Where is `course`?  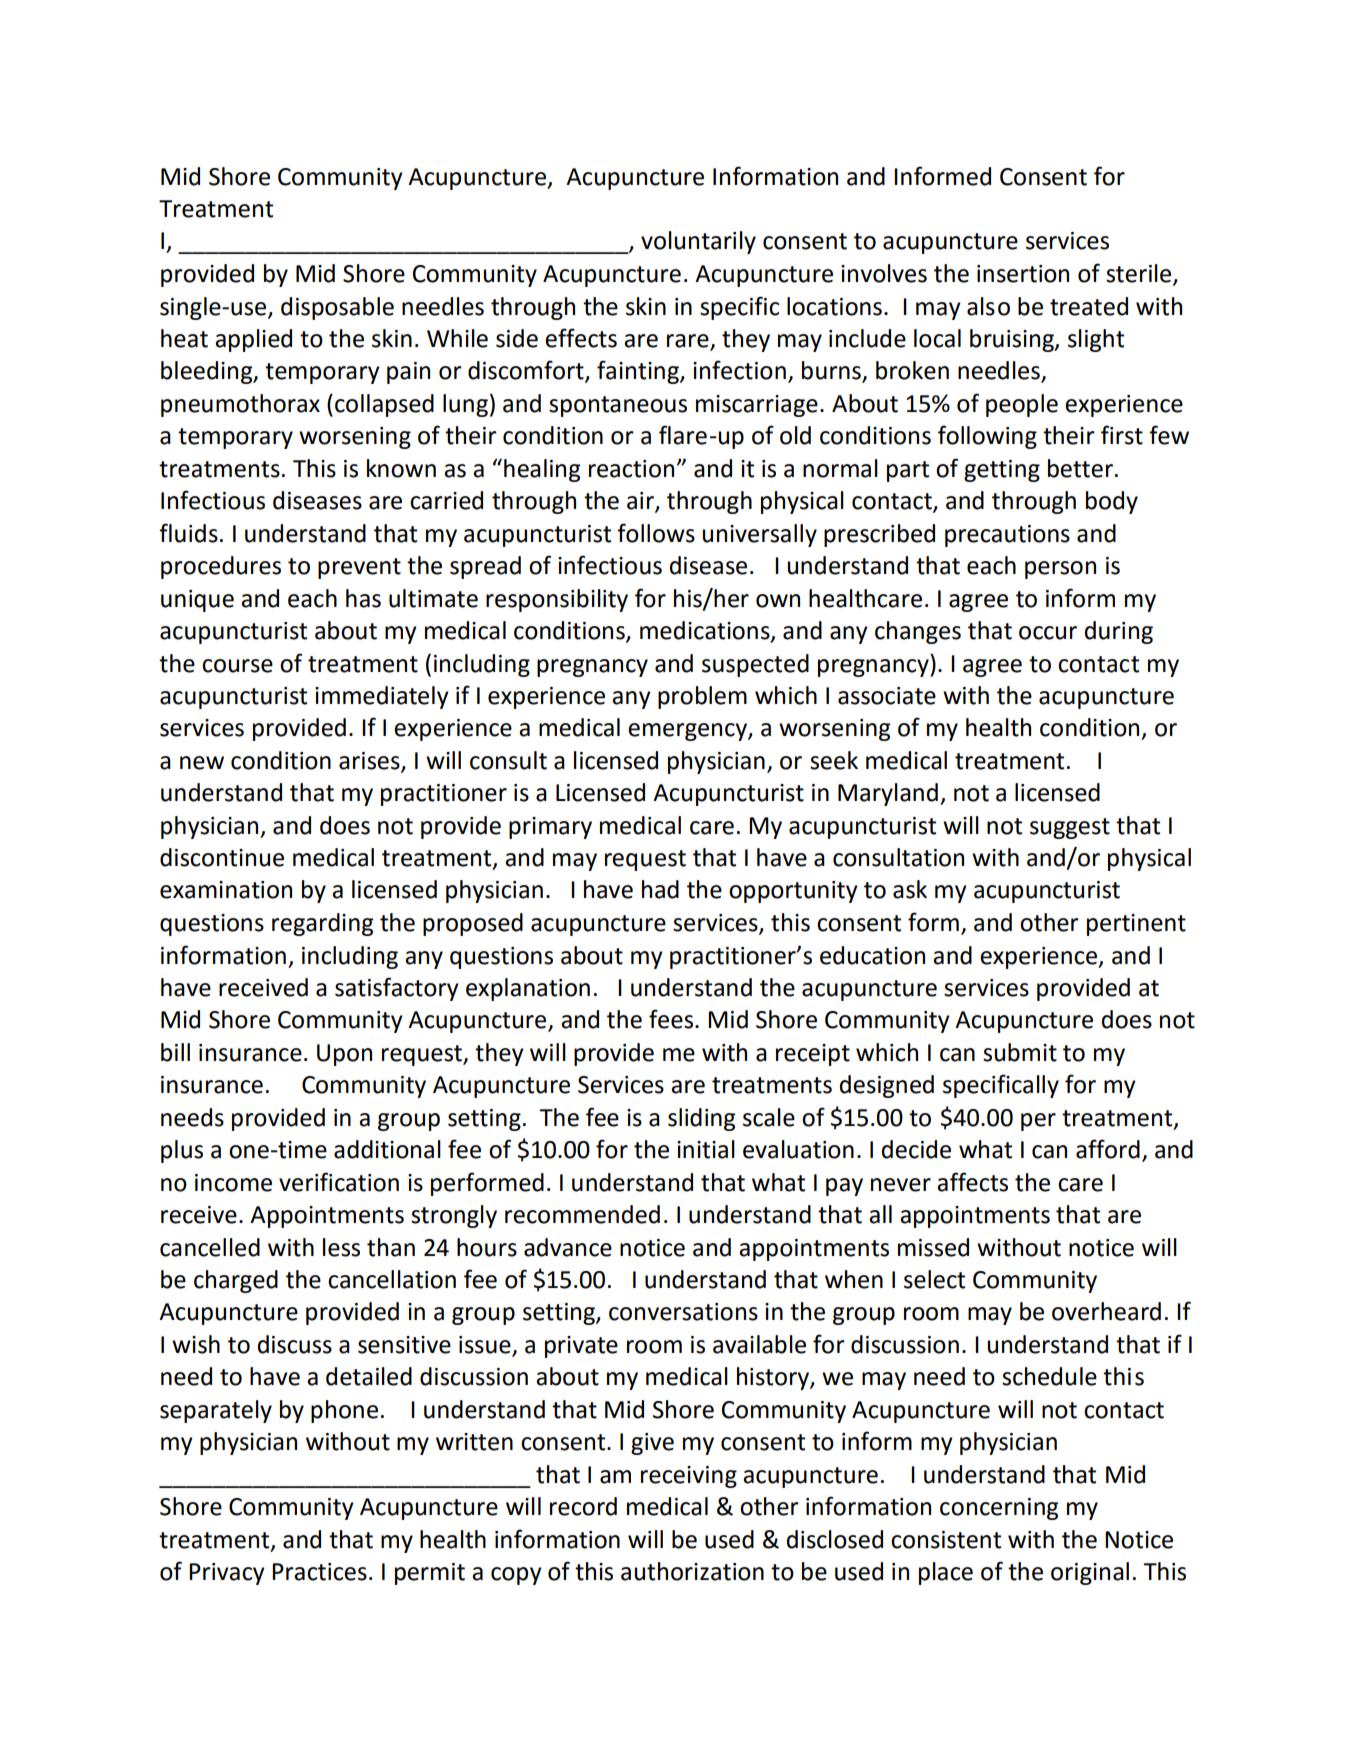 course is located at coordinates (237, 666).
